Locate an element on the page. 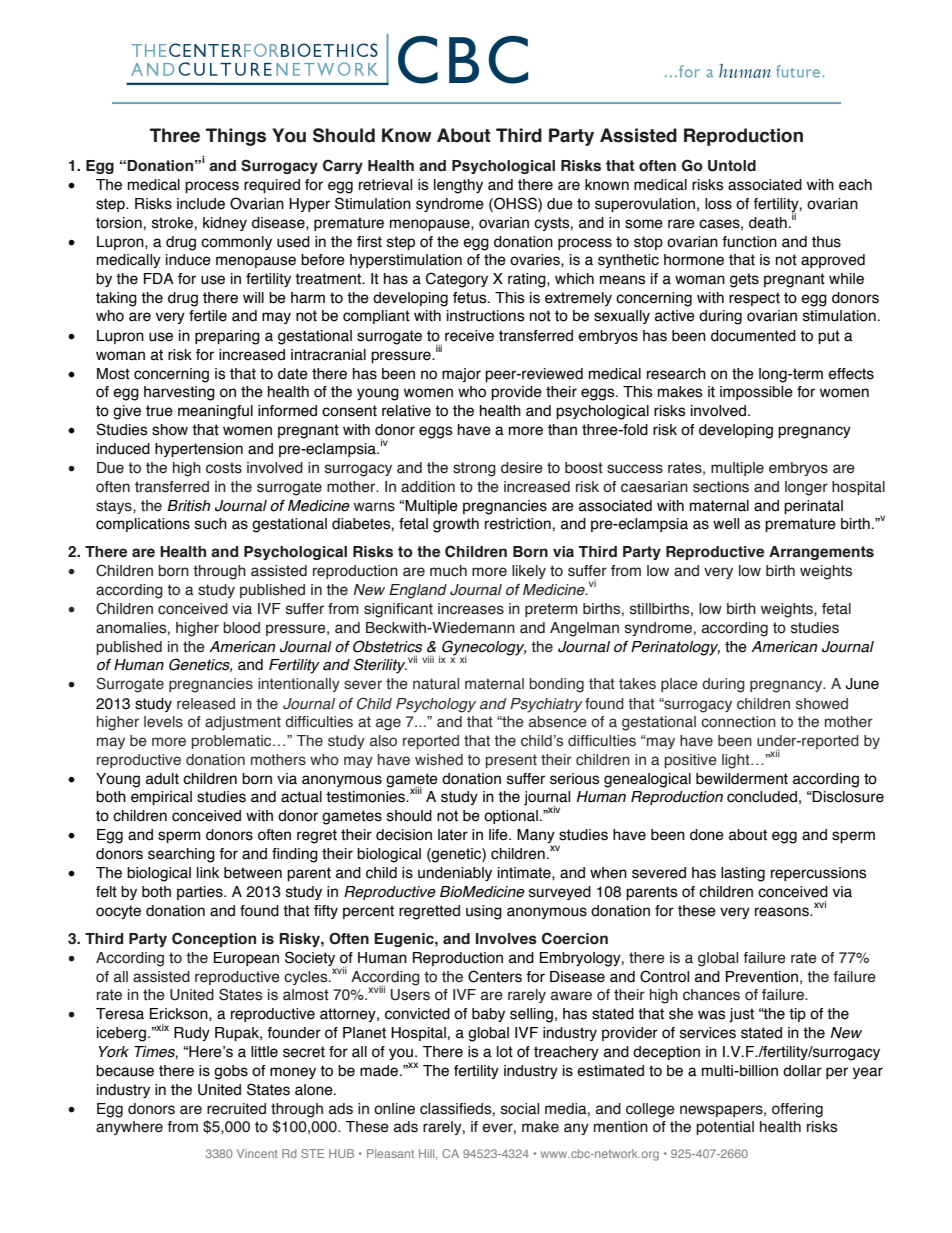 The height and width of the image is (1233, 952). June is located at coordinates (862, 684).
